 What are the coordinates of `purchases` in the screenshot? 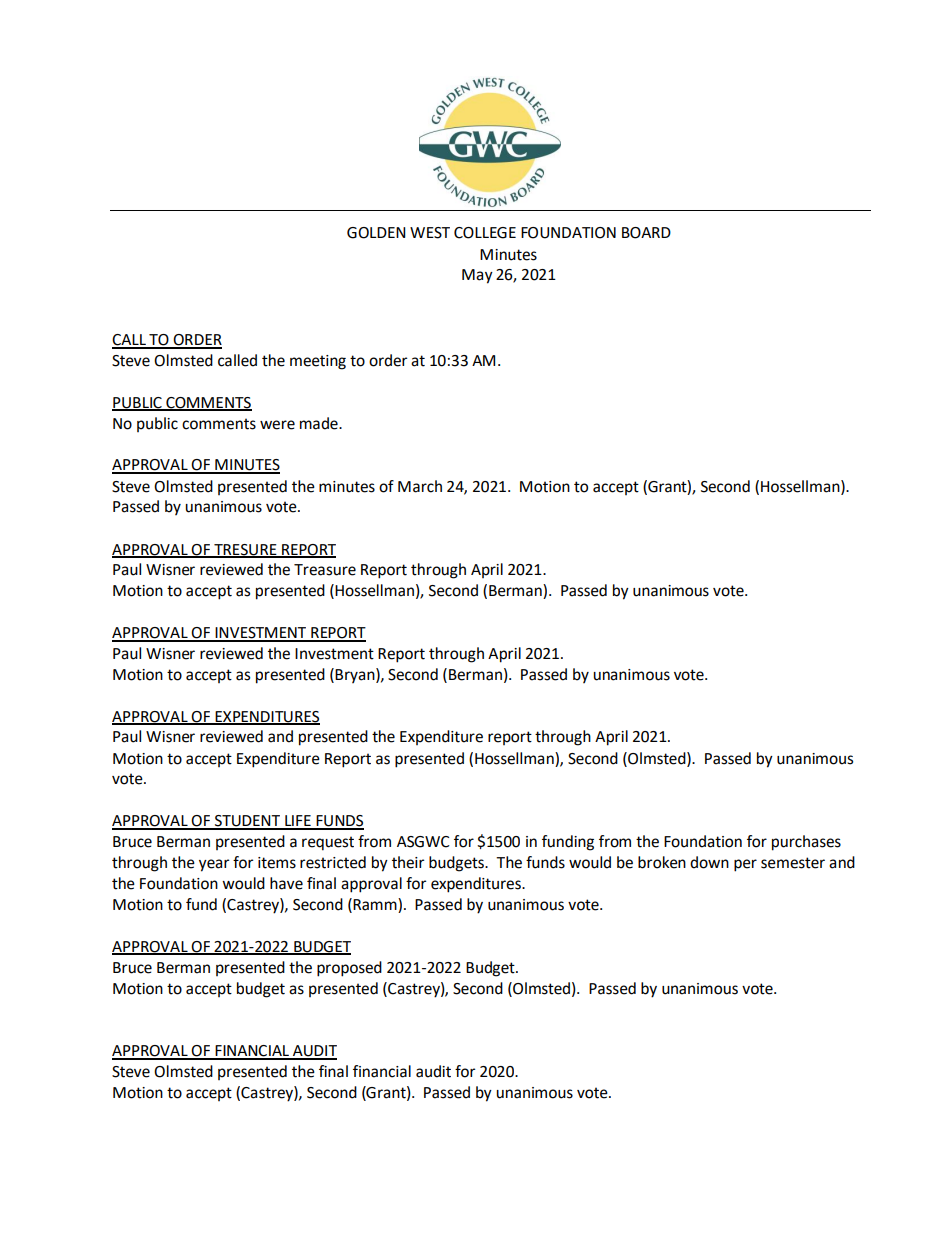 It's located at (806, 843).
